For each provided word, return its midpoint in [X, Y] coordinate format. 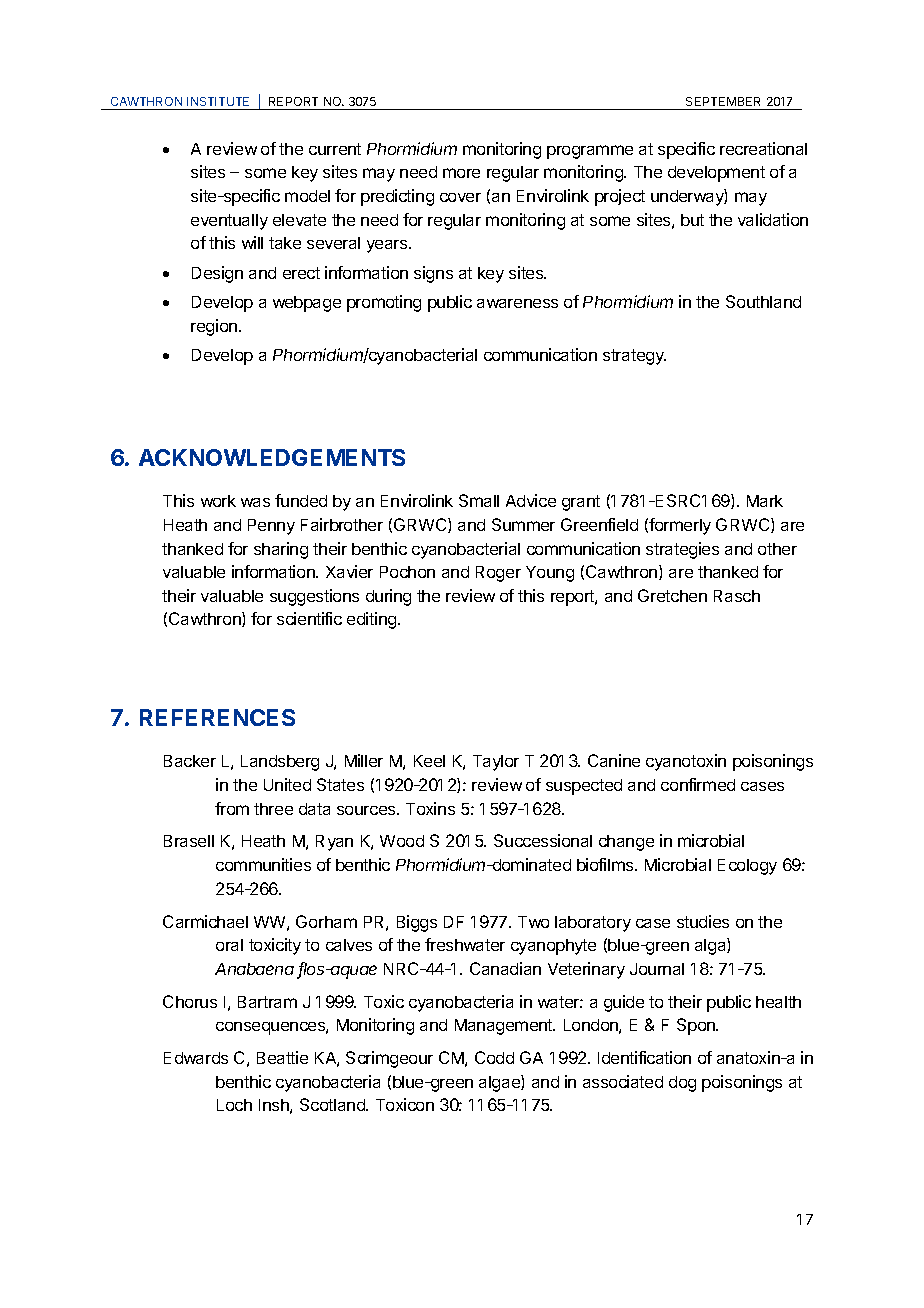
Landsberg [280, 763]
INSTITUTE [218, 101]
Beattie [282, 1057]
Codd [494, 1057]
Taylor [496, 763]
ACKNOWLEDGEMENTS [272, 457]
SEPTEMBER [723, 101]
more [461, 173]
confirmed [698, 784]
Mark [765, 501]
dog [682, 1084]
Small [479, 500]
